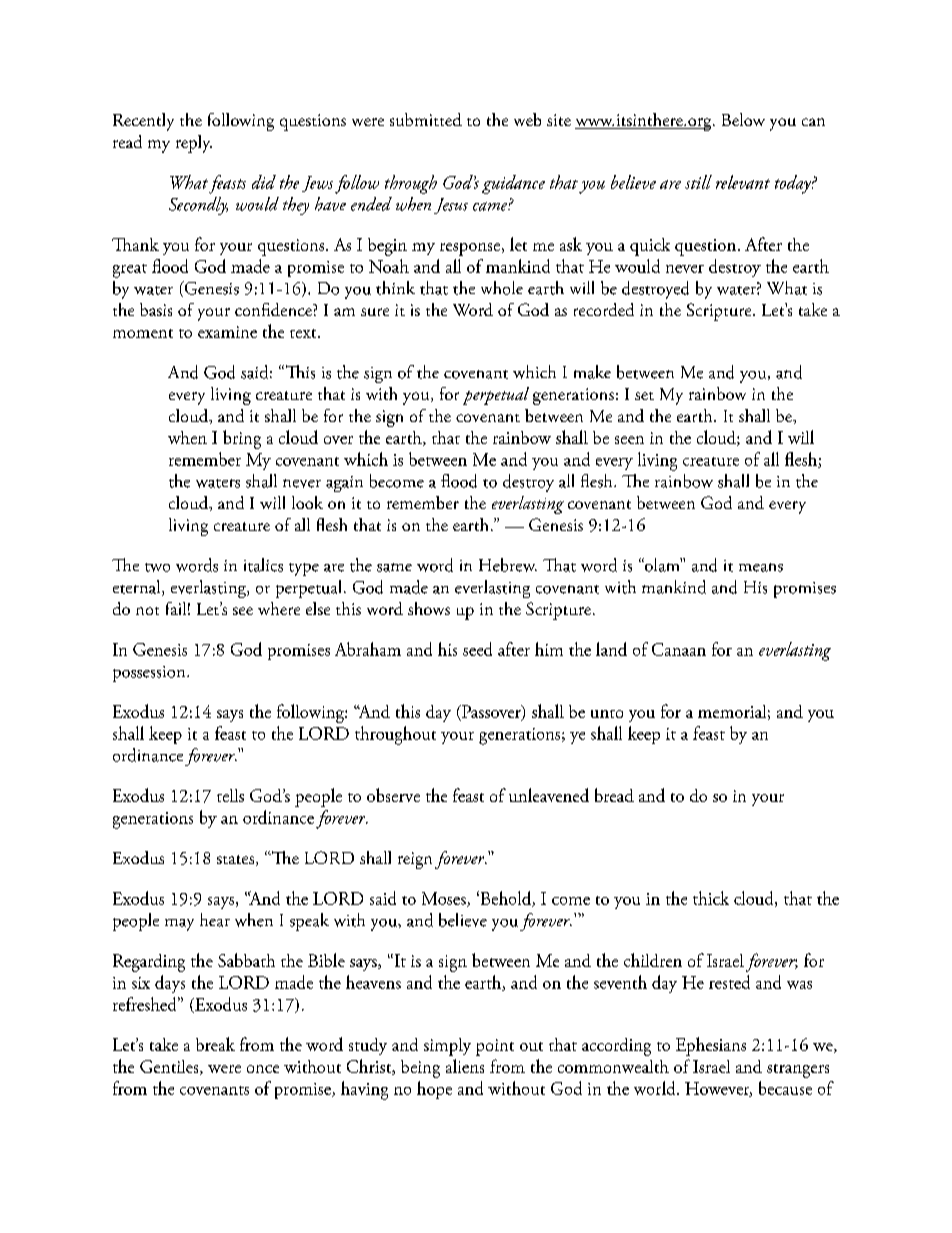 This screenshot has width=952, height=1233. Describe the element at coordinates (344, 484) in the screenshot. I see `again` at that location.
